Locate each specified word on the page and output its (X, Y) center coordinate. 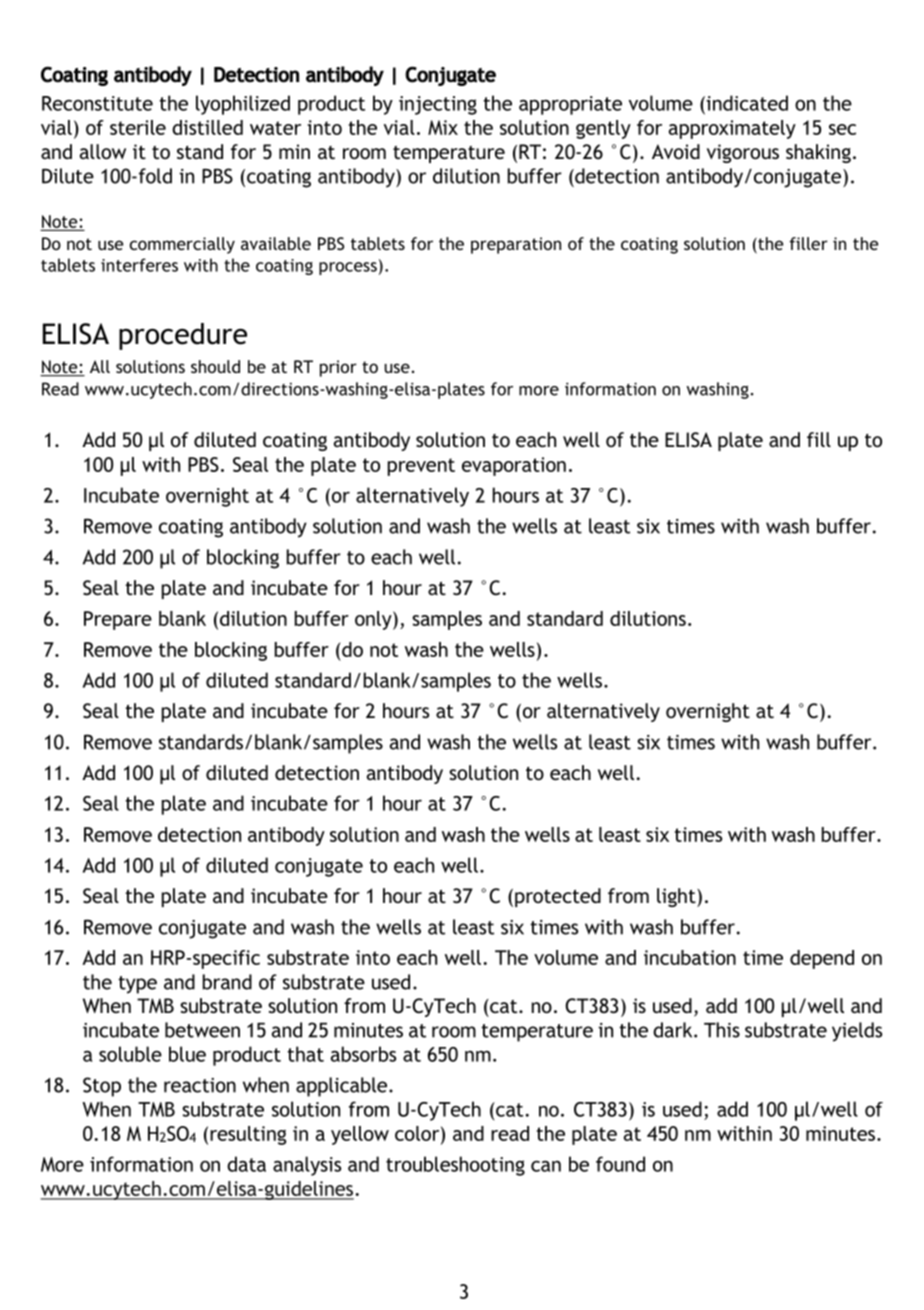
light (677, 897)
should (215, 366)
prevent (421, 467)
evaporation (514, 466)
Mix (443, 127)
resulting (248, 1135)
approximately (732, 129)
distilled (207, 127)
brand (227, 982)
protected (558, 897)
